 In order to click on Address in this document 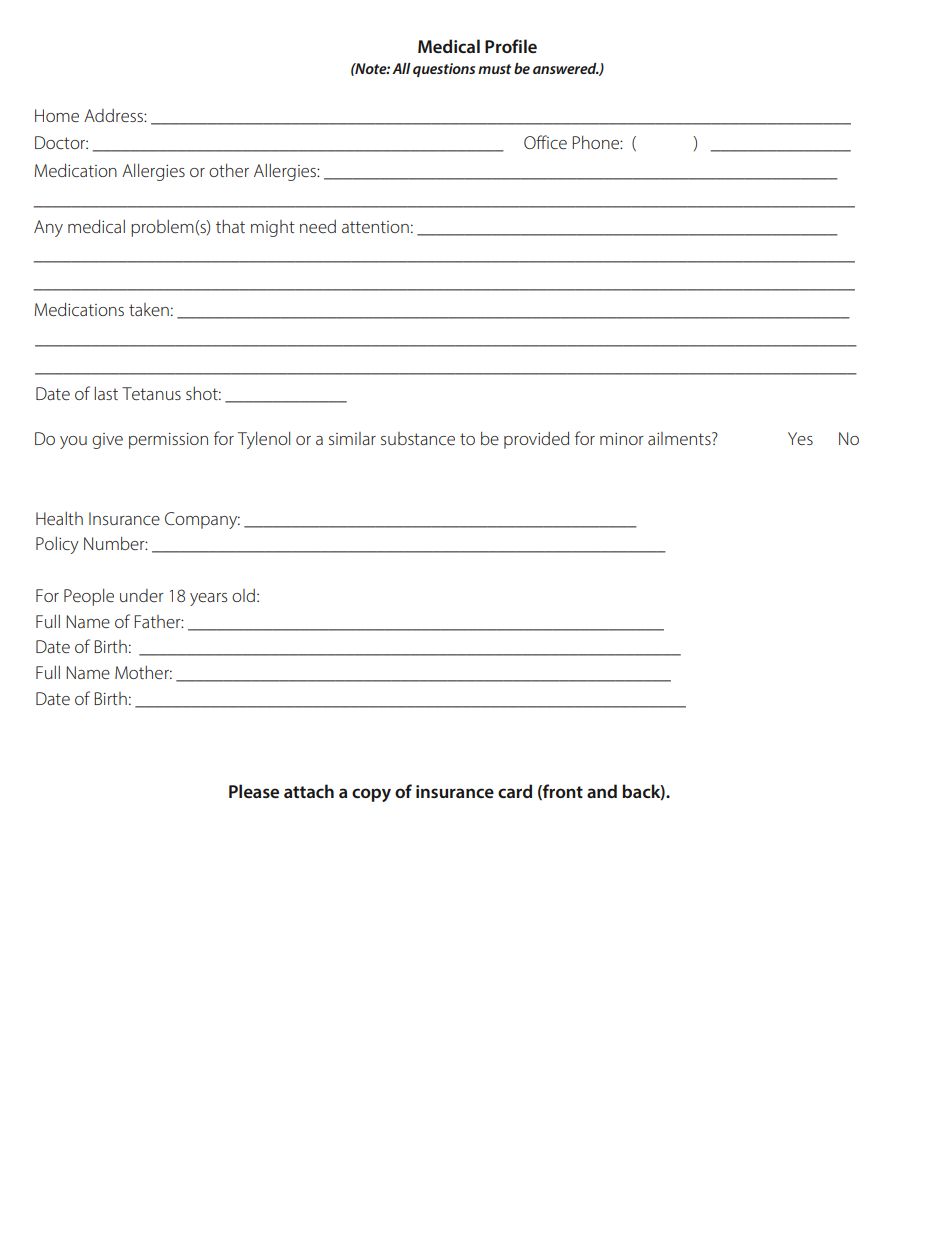, I will do `click(114, 115)`.
